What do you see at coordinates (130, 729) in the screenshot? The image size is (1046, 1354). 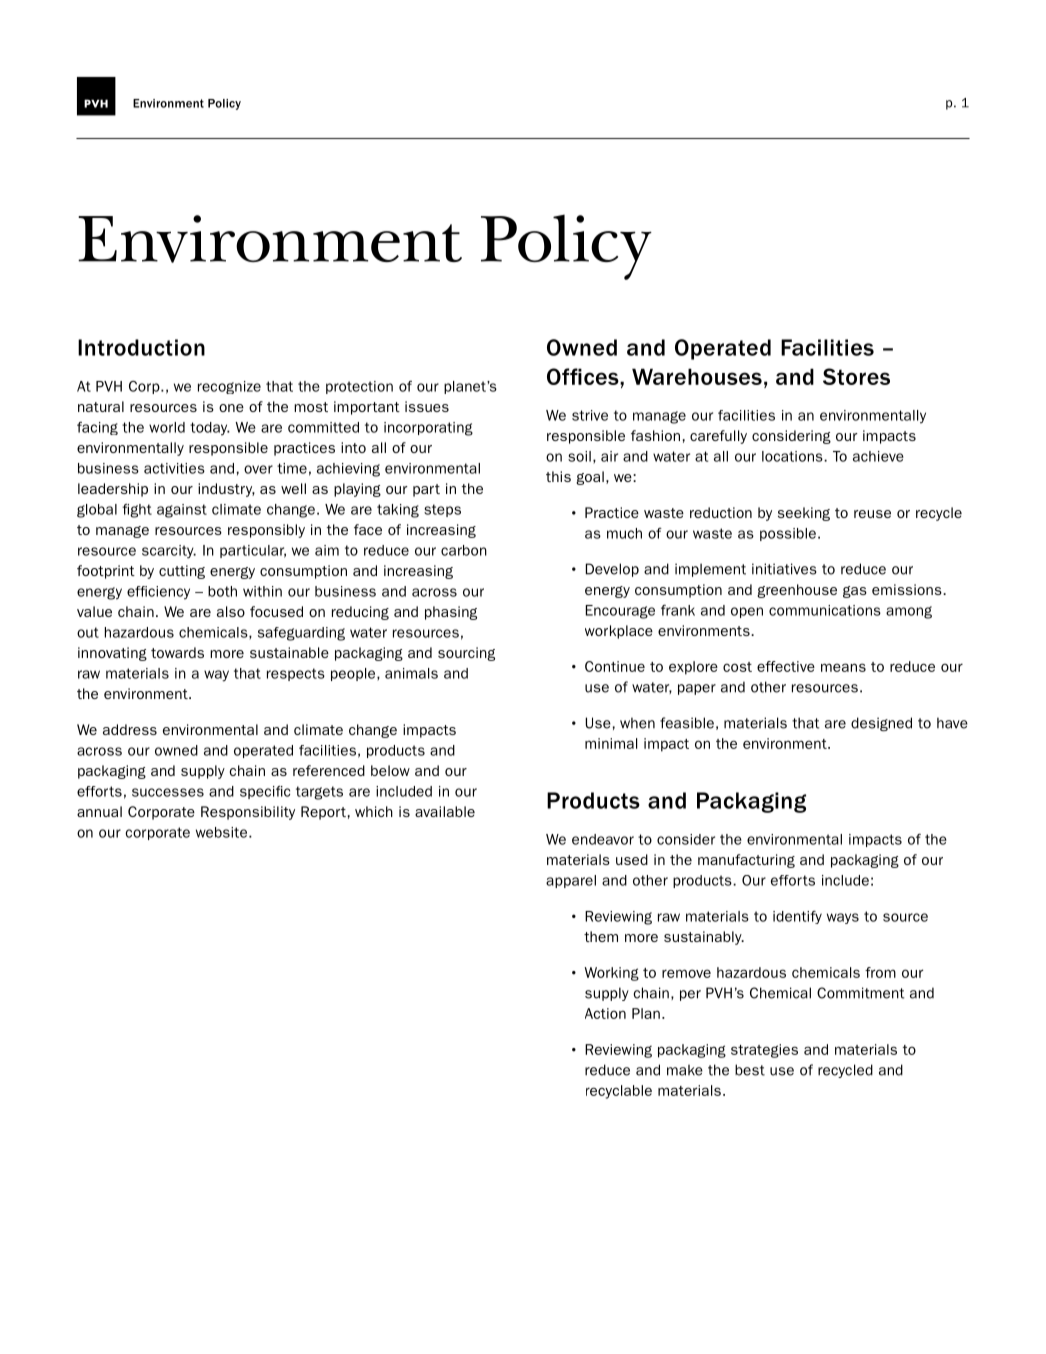 I see `address` at bounding box center [130, 729].
